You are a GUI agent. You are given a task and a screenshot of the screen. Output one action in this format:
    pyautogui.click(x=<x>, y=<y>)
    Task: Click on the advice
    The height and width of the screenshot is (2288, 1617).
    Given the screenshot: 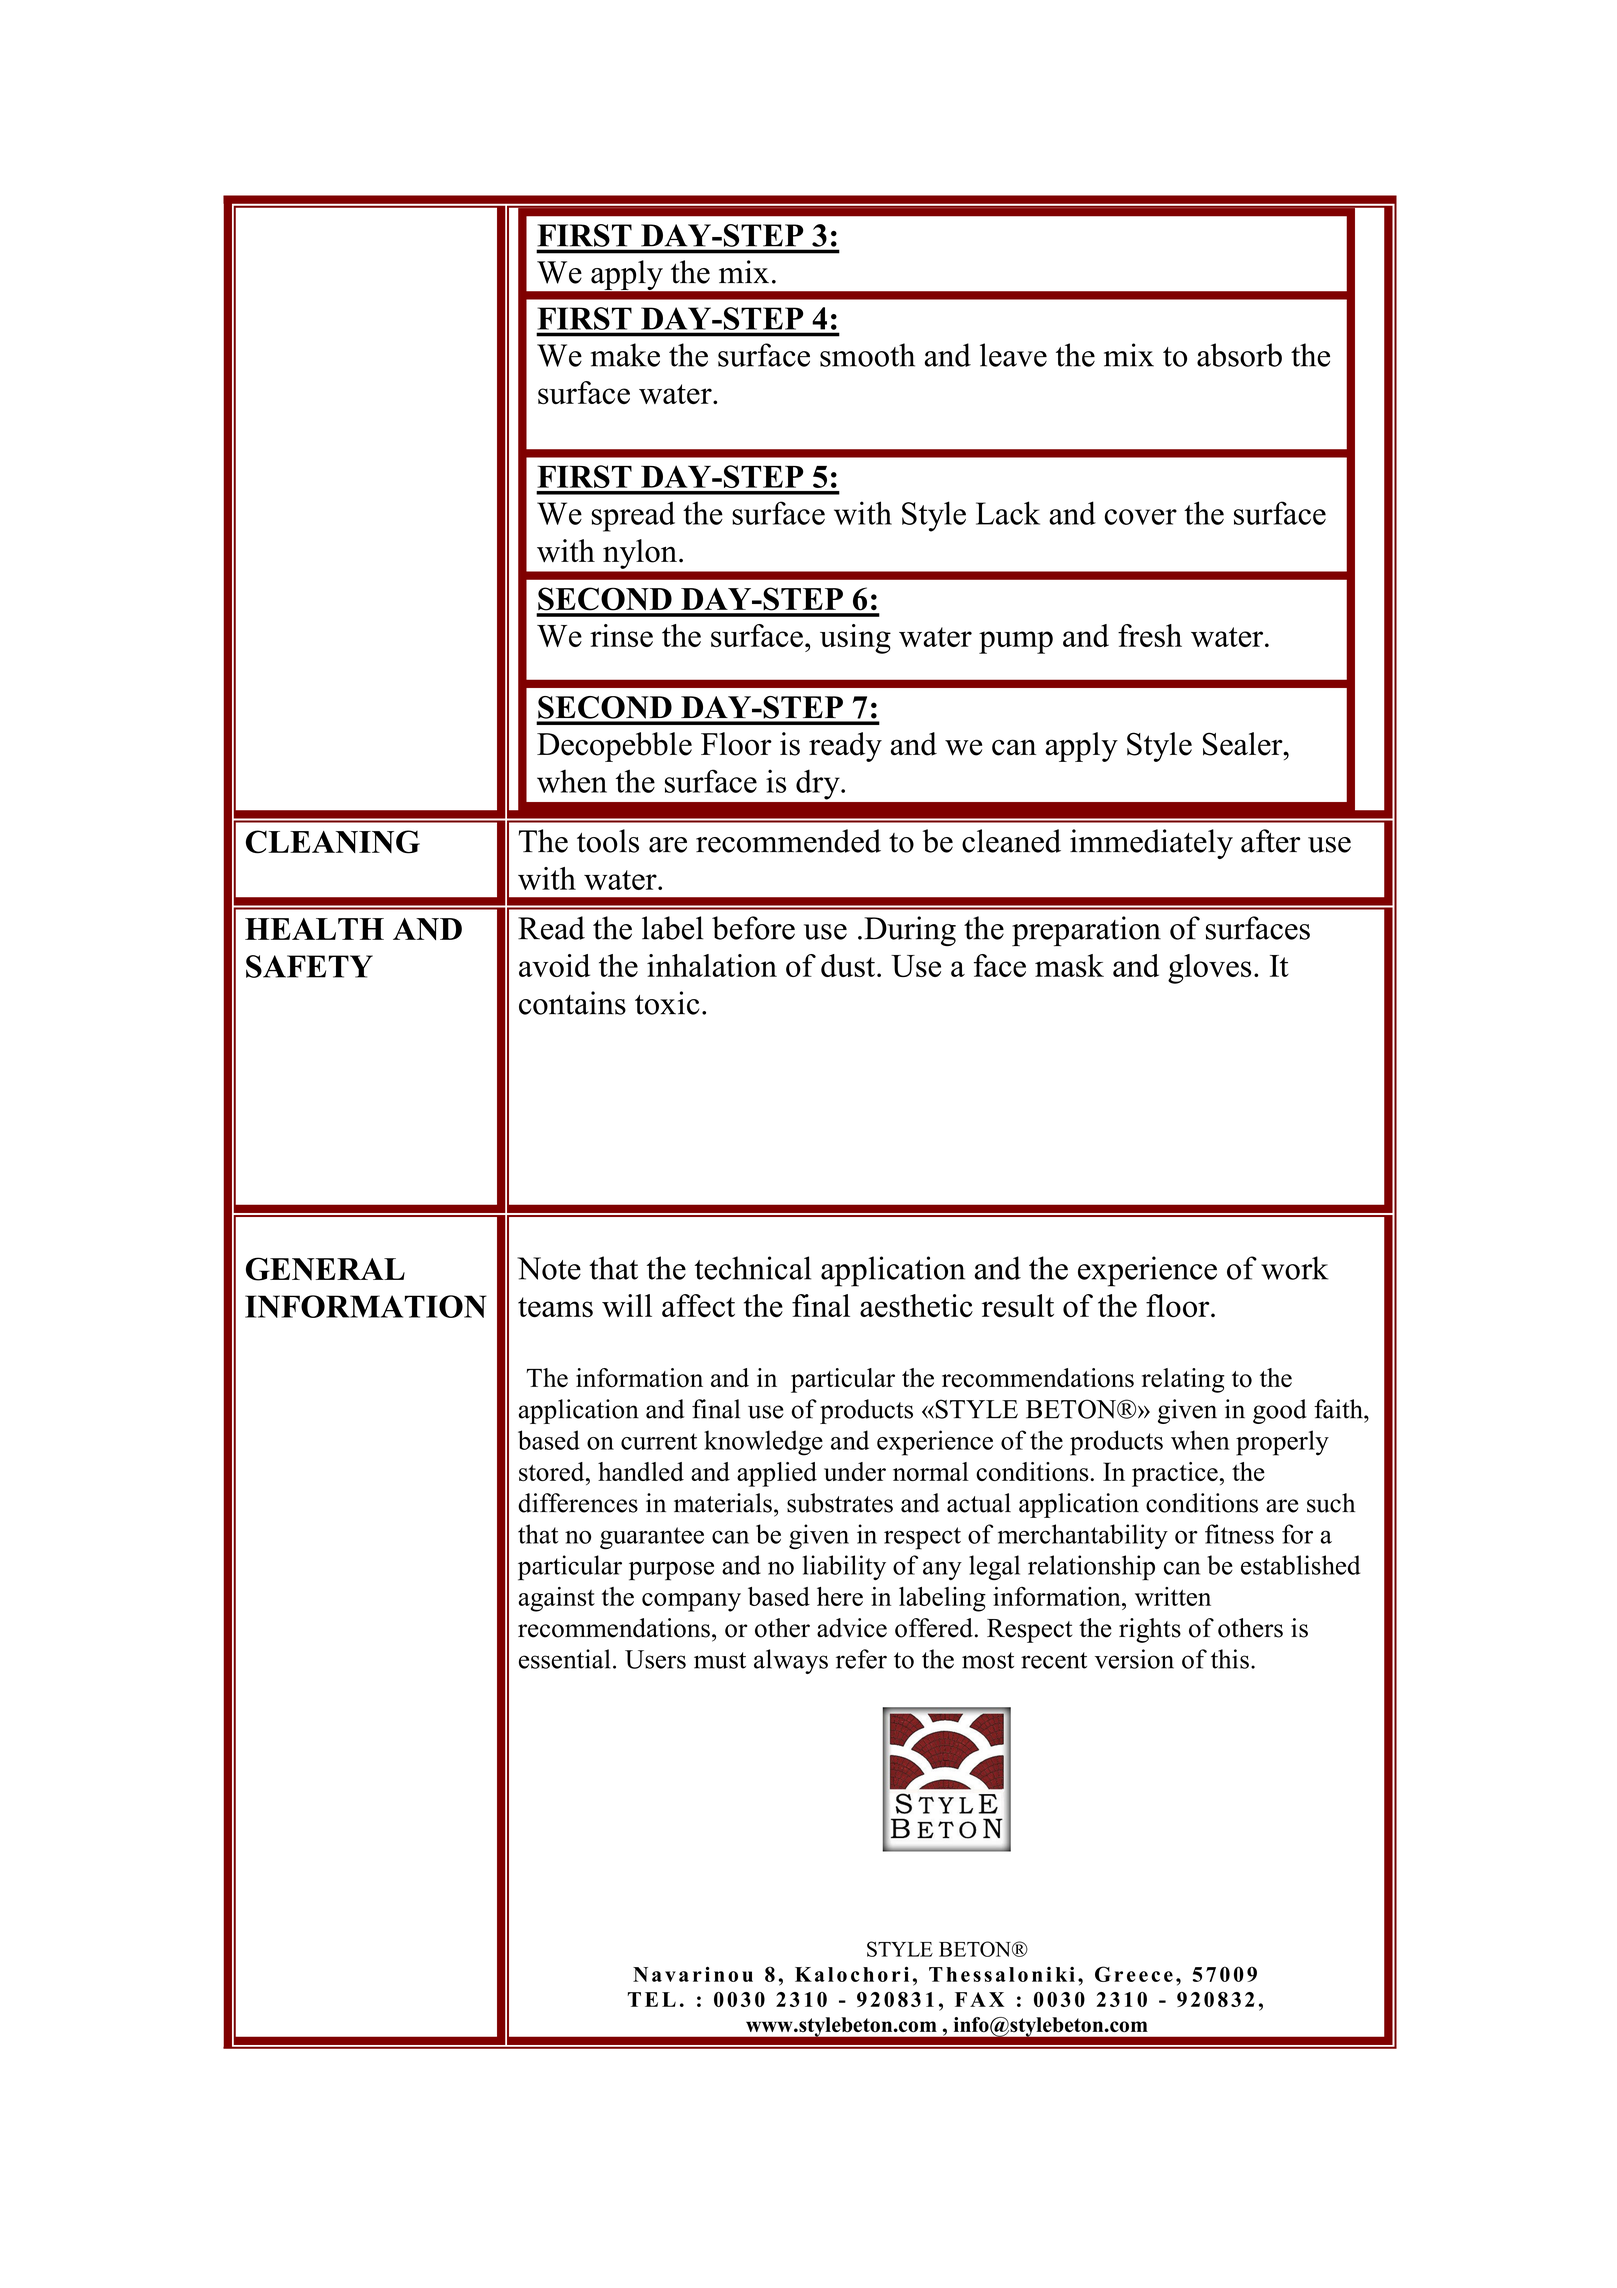 What is the action you would take?
    pyautogui.click(x=852, y=1628)
